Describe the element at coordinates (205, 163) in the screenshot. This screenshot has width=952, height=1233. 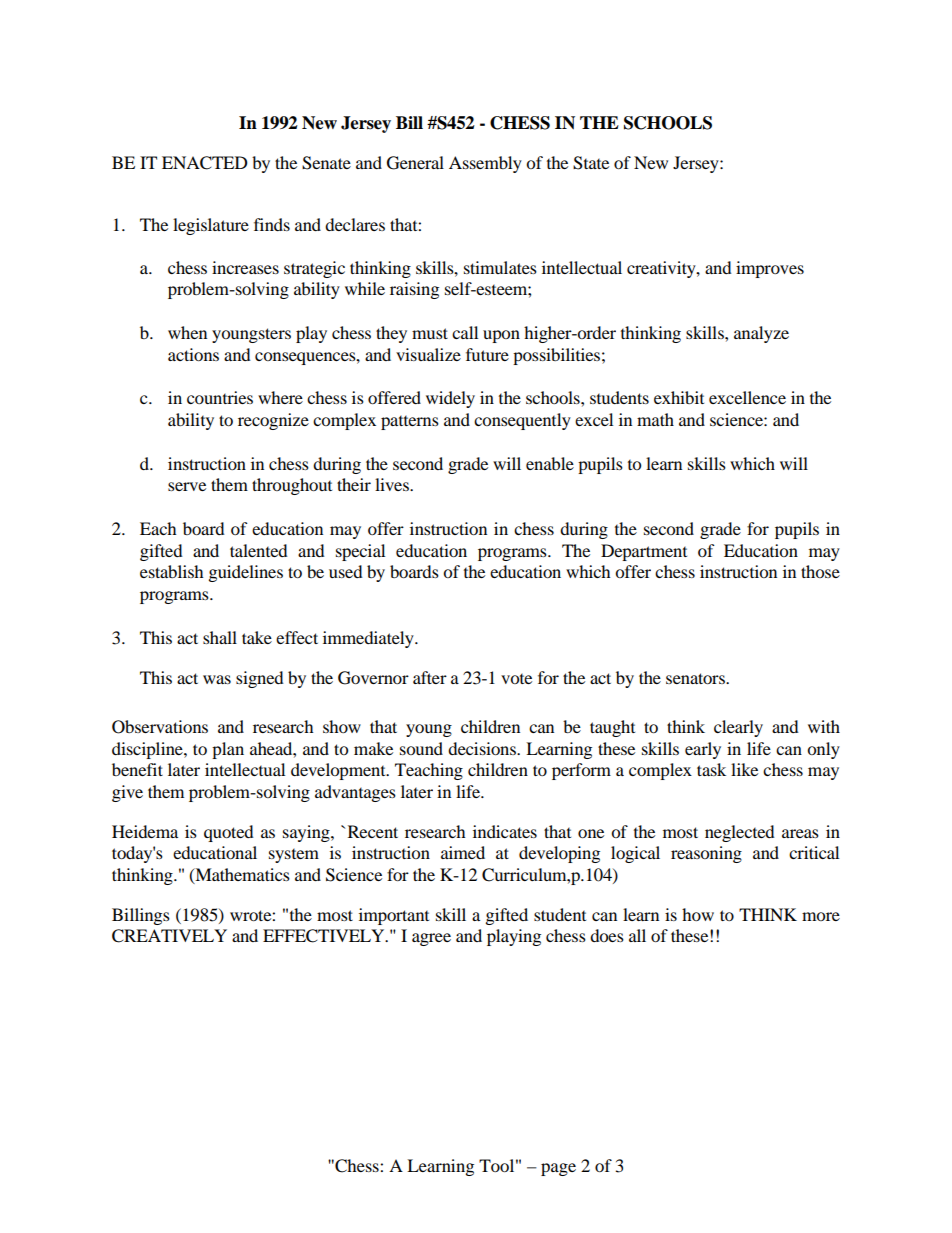
I see `ENACTED` at that location.
